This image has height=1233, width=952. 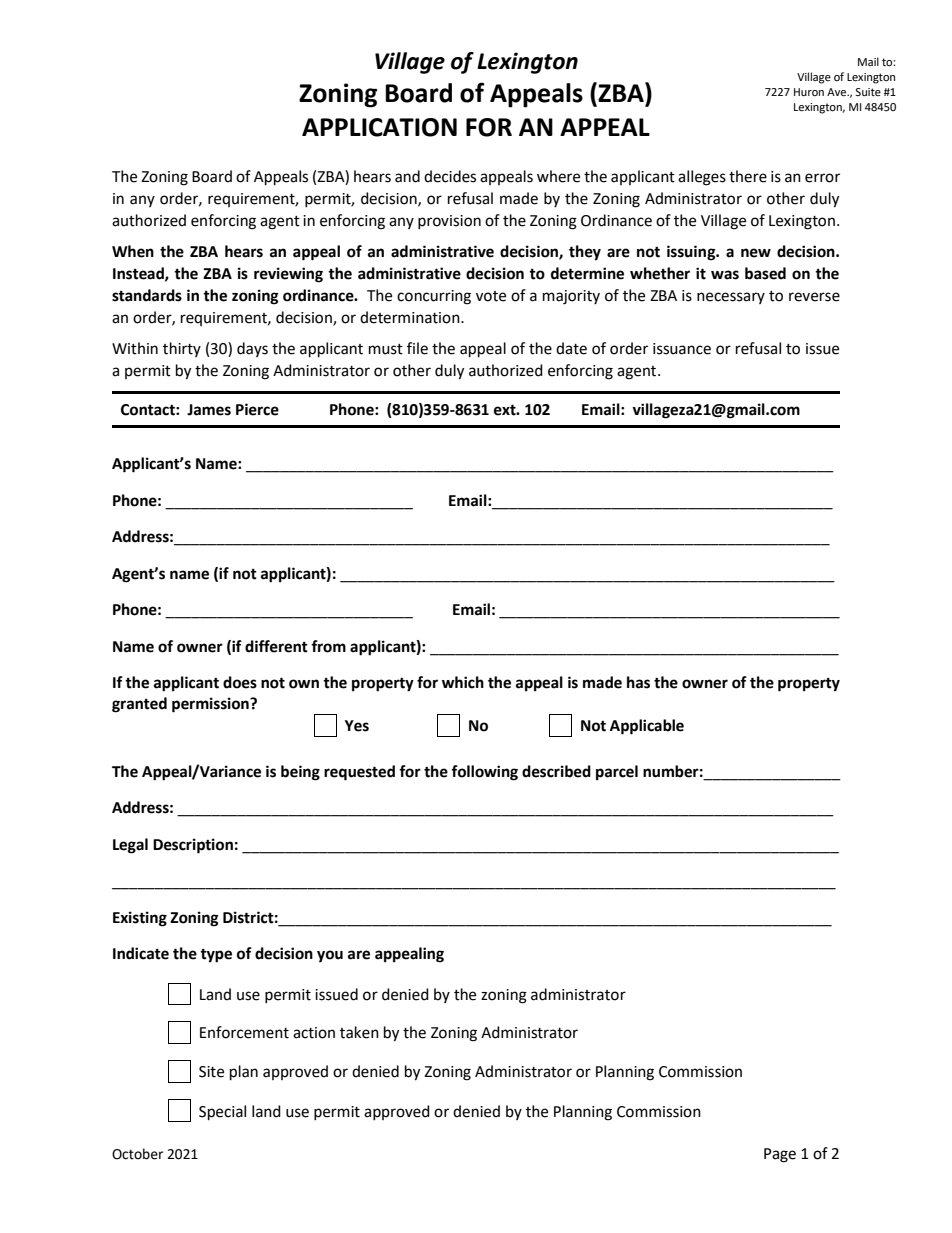 I want to click on decides, so click(x=450, y=176).
